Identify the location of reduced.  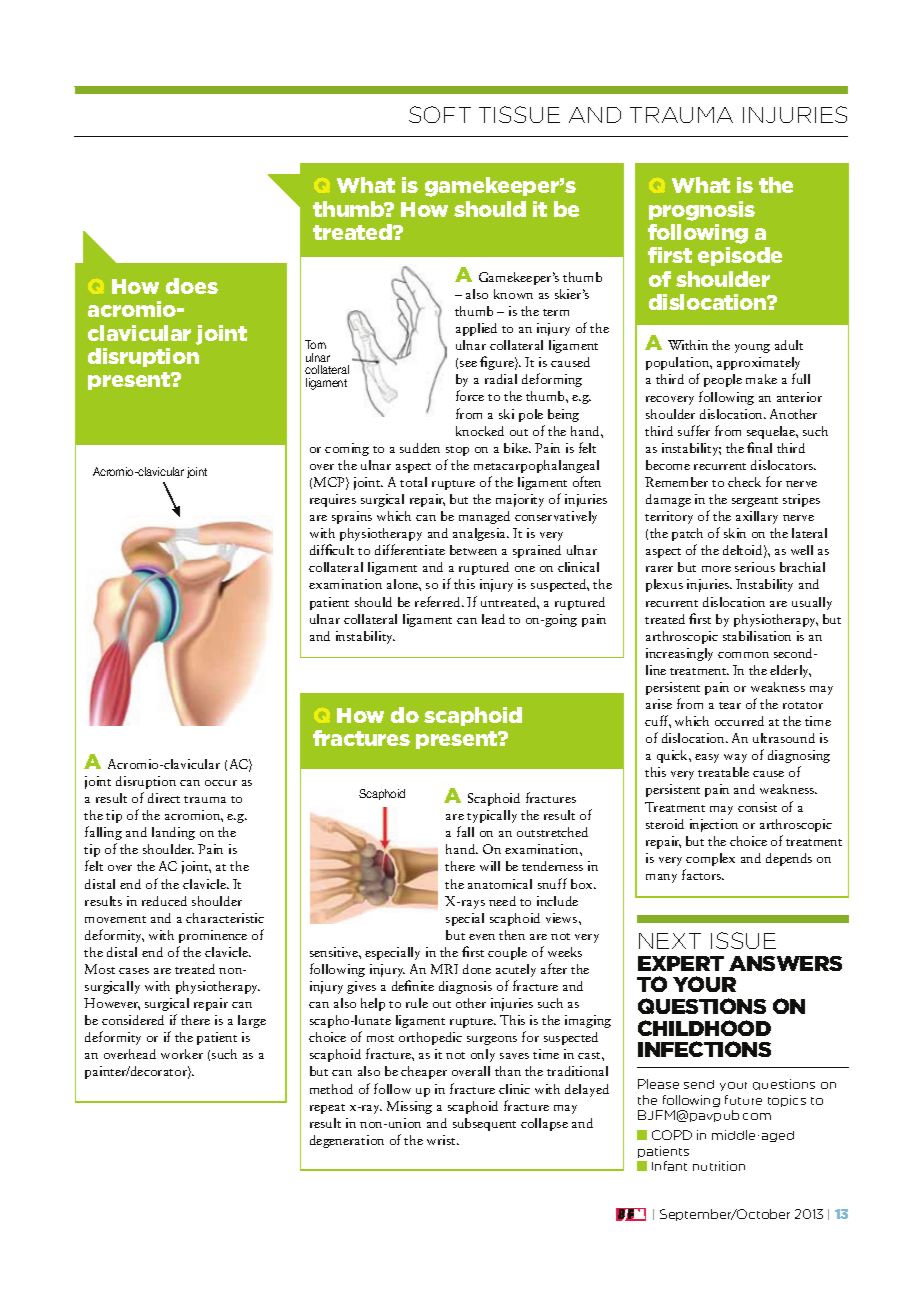
(164, 901).
